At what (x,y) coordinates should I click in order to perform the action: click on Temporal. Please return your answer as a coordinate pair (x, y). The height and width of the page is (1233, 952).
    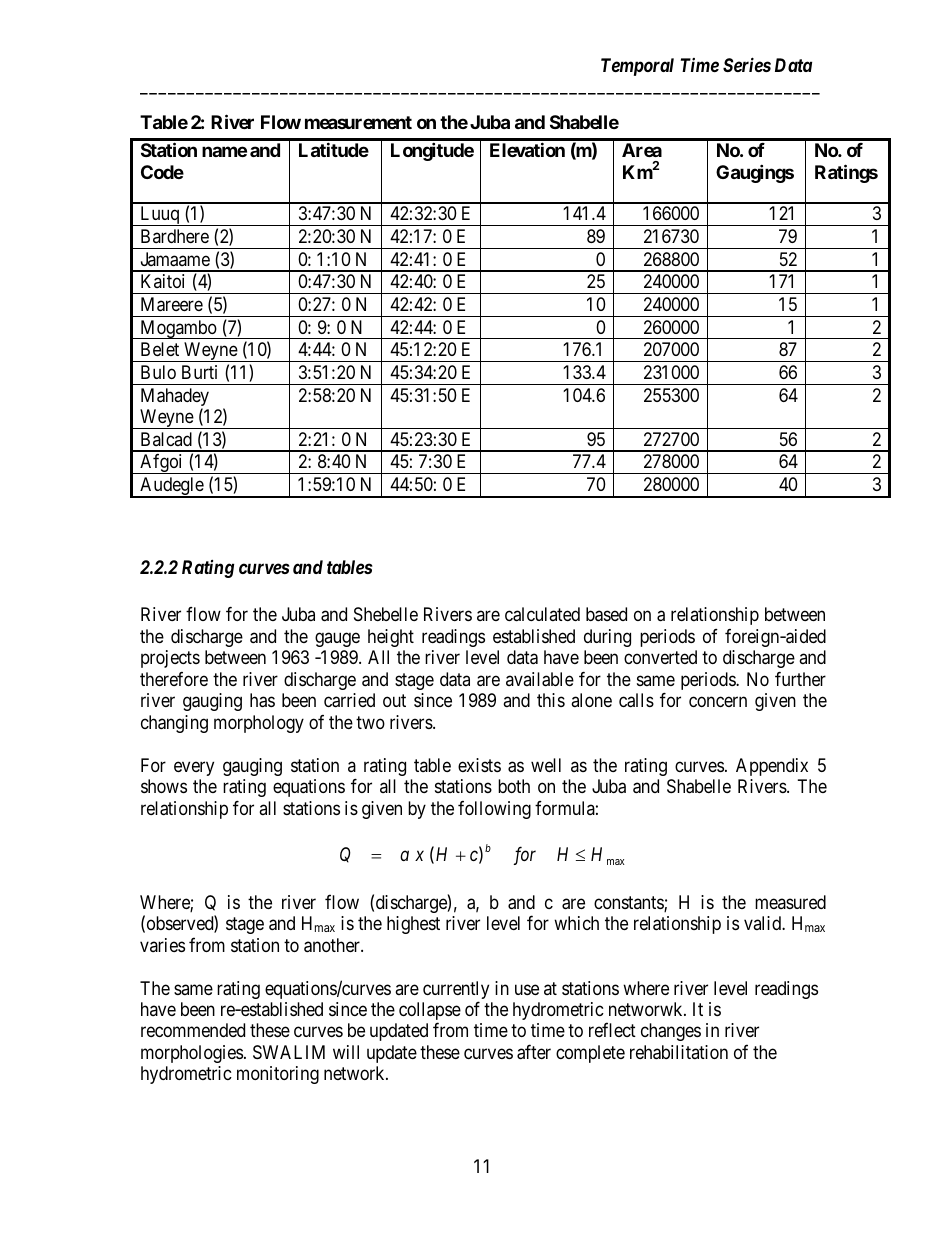
    Looking at the image, I should click on (637, 67).
